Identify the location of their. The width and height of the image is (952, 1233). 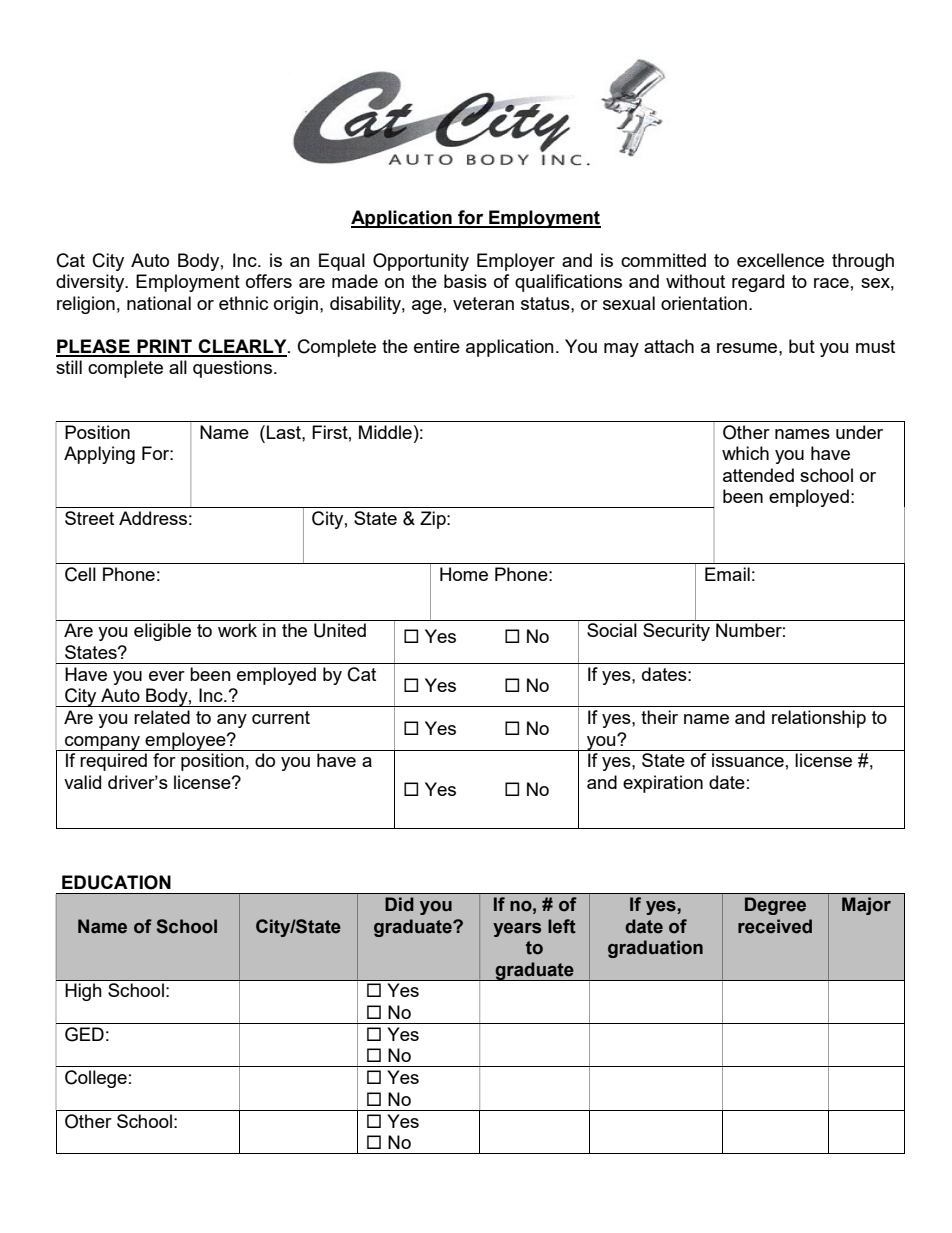
(659, 717).
